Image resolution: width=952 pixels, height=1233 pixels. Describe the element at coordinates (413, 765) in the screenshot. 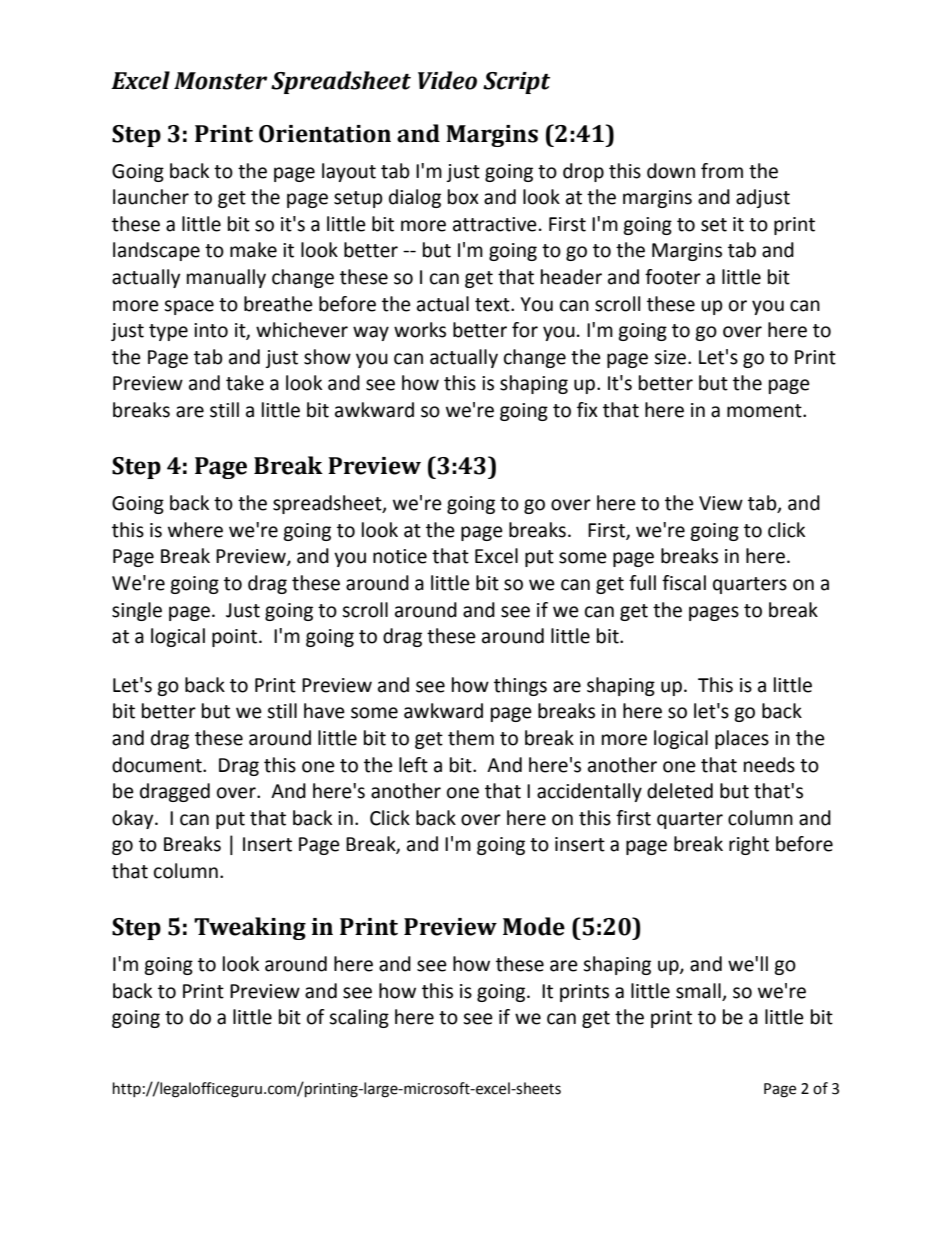

I see `left` at that location.
